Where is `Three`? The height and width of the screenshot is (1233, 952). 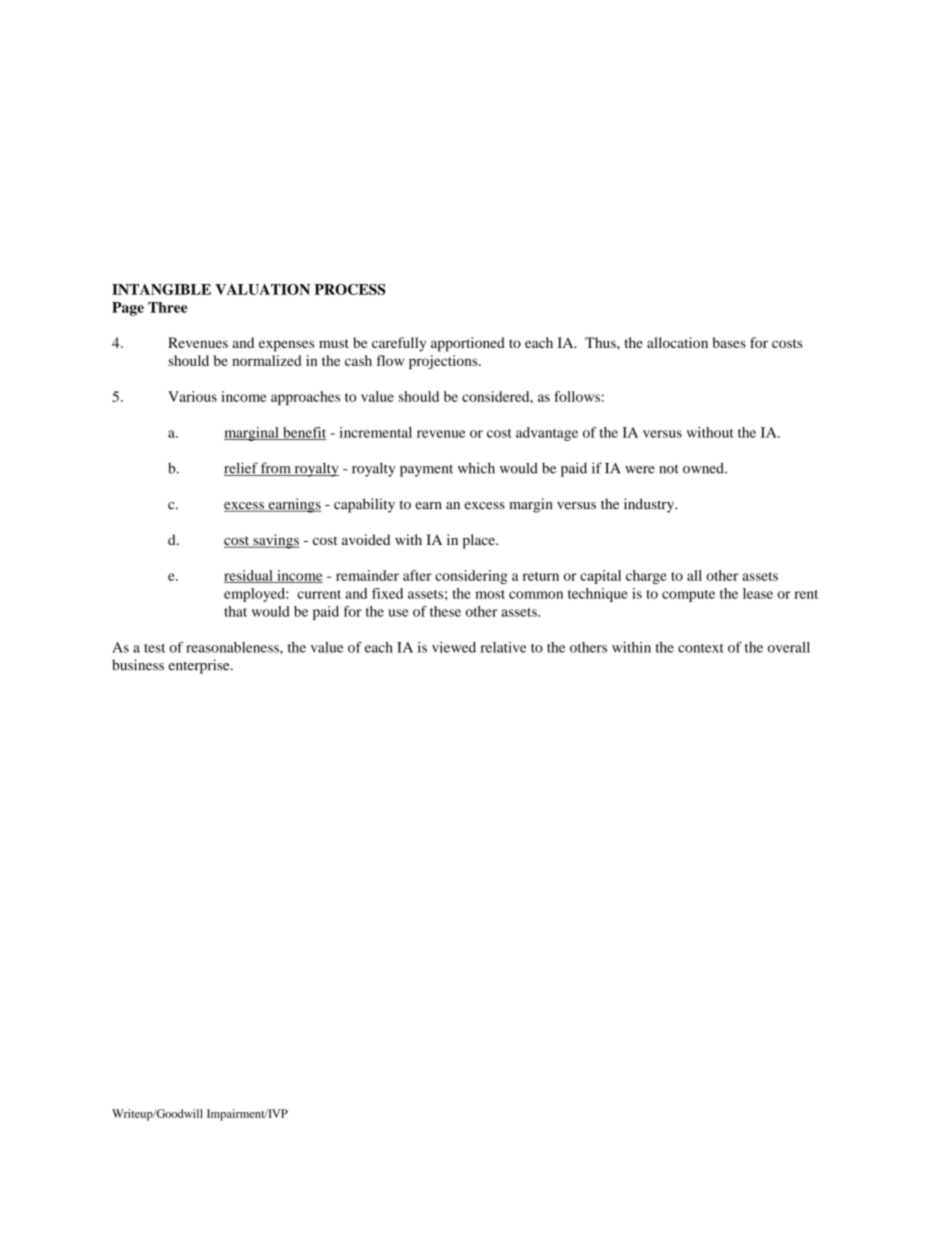 Three is located at coordinates (167, 307).
